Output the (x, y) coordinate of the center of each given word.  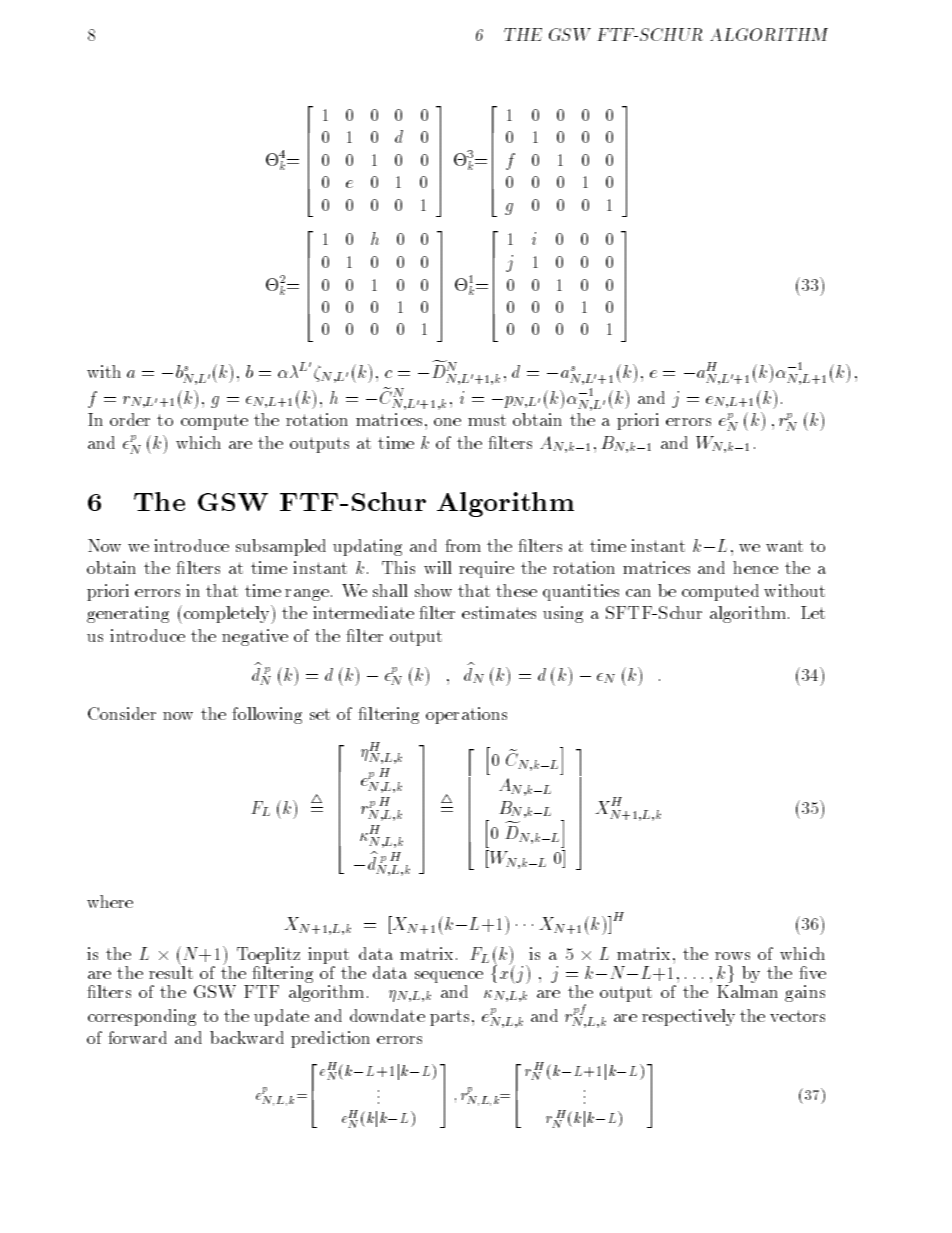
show (433, 590)
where (110, 901)
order (130, 419)
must (487, 420)
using (563, 614)
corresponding (142, 1017)
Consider (122, 713)
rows (732, 956)
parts (449, 1018)
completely (228, 614)
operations (466, 715)
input (329, 957)
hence (755, 567)
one (447, 422)
